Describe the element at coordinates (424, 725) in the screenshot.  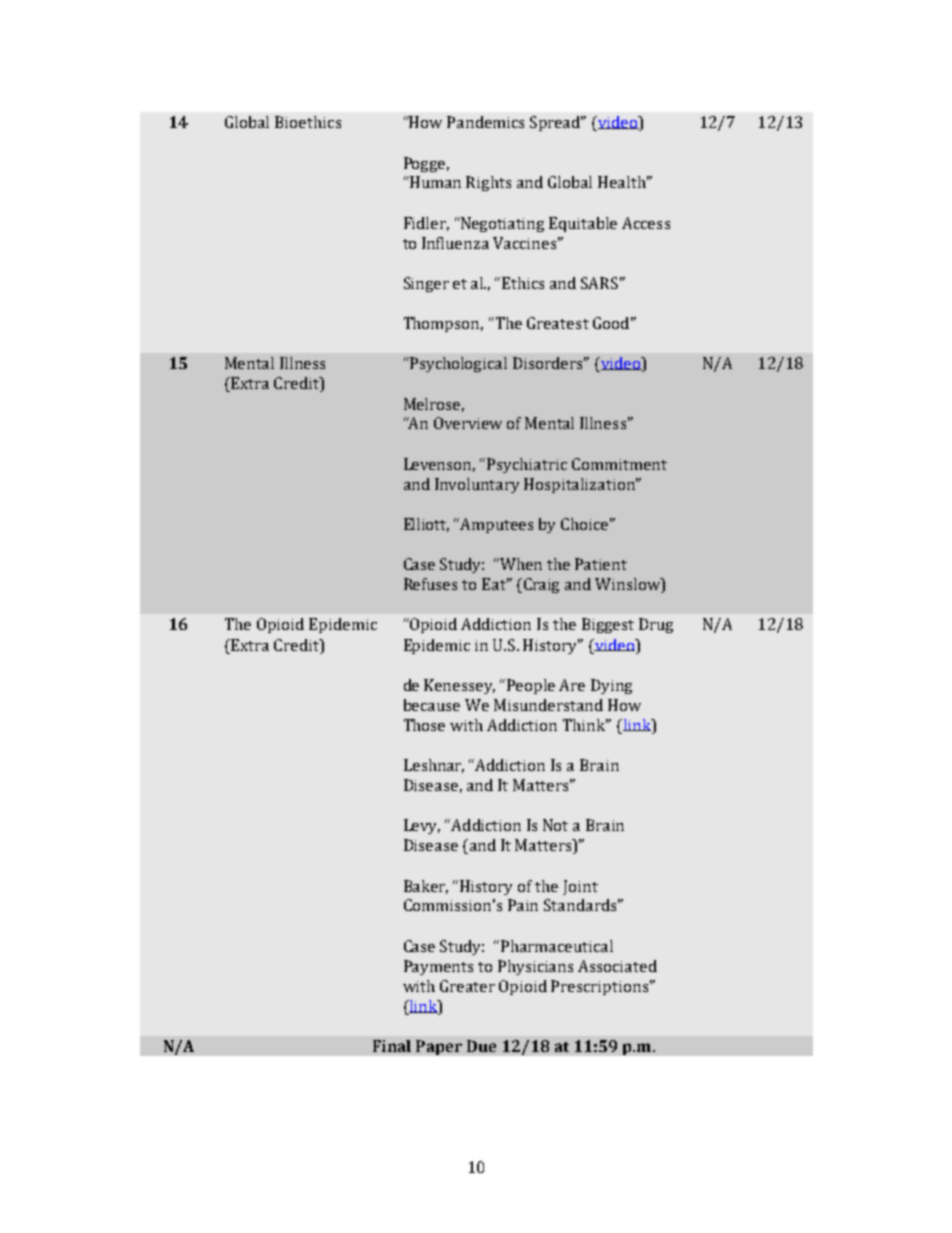
I see `Those` at that location.
